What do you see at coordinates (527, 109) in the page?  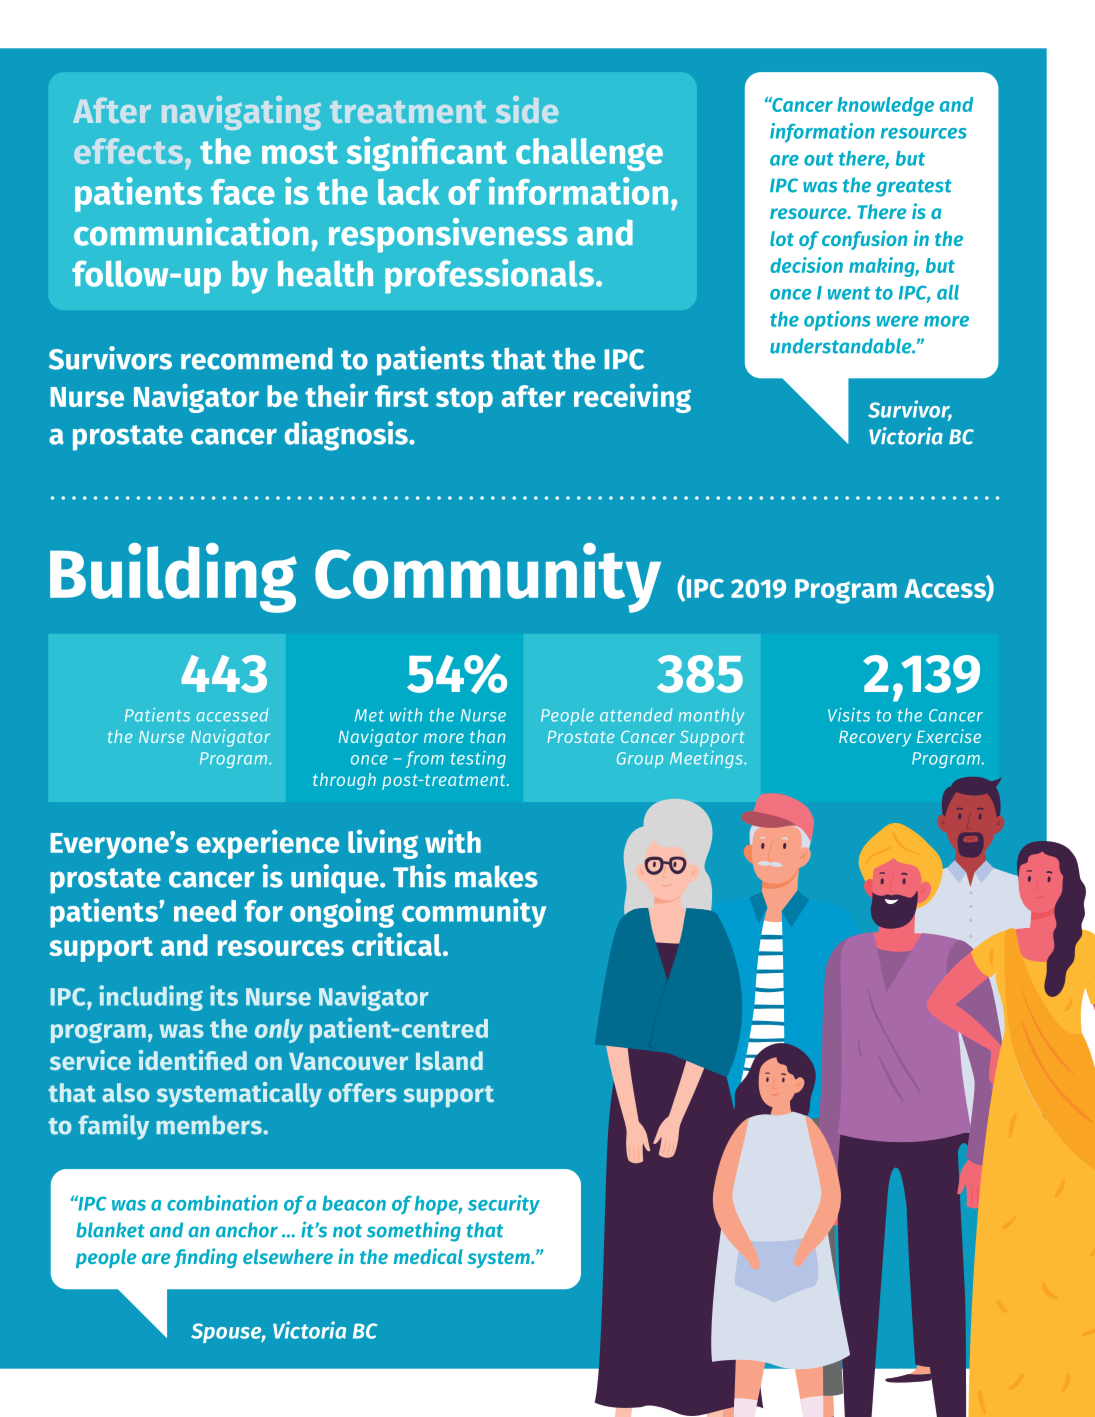 I see `side` at bounding box center [527, 109].
